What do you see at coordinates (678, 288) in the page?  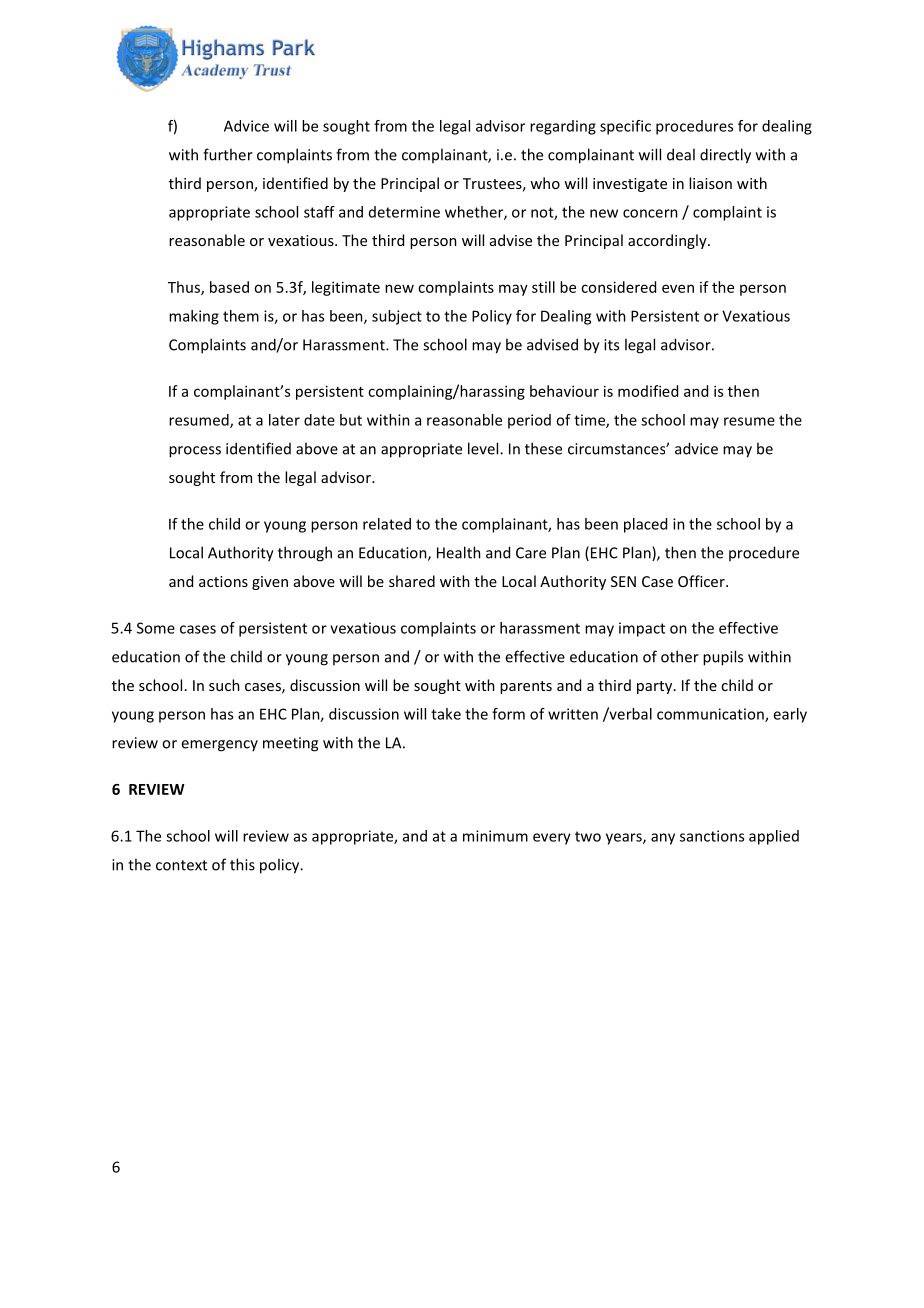 I see `even` at bounding box center [678, 288].
